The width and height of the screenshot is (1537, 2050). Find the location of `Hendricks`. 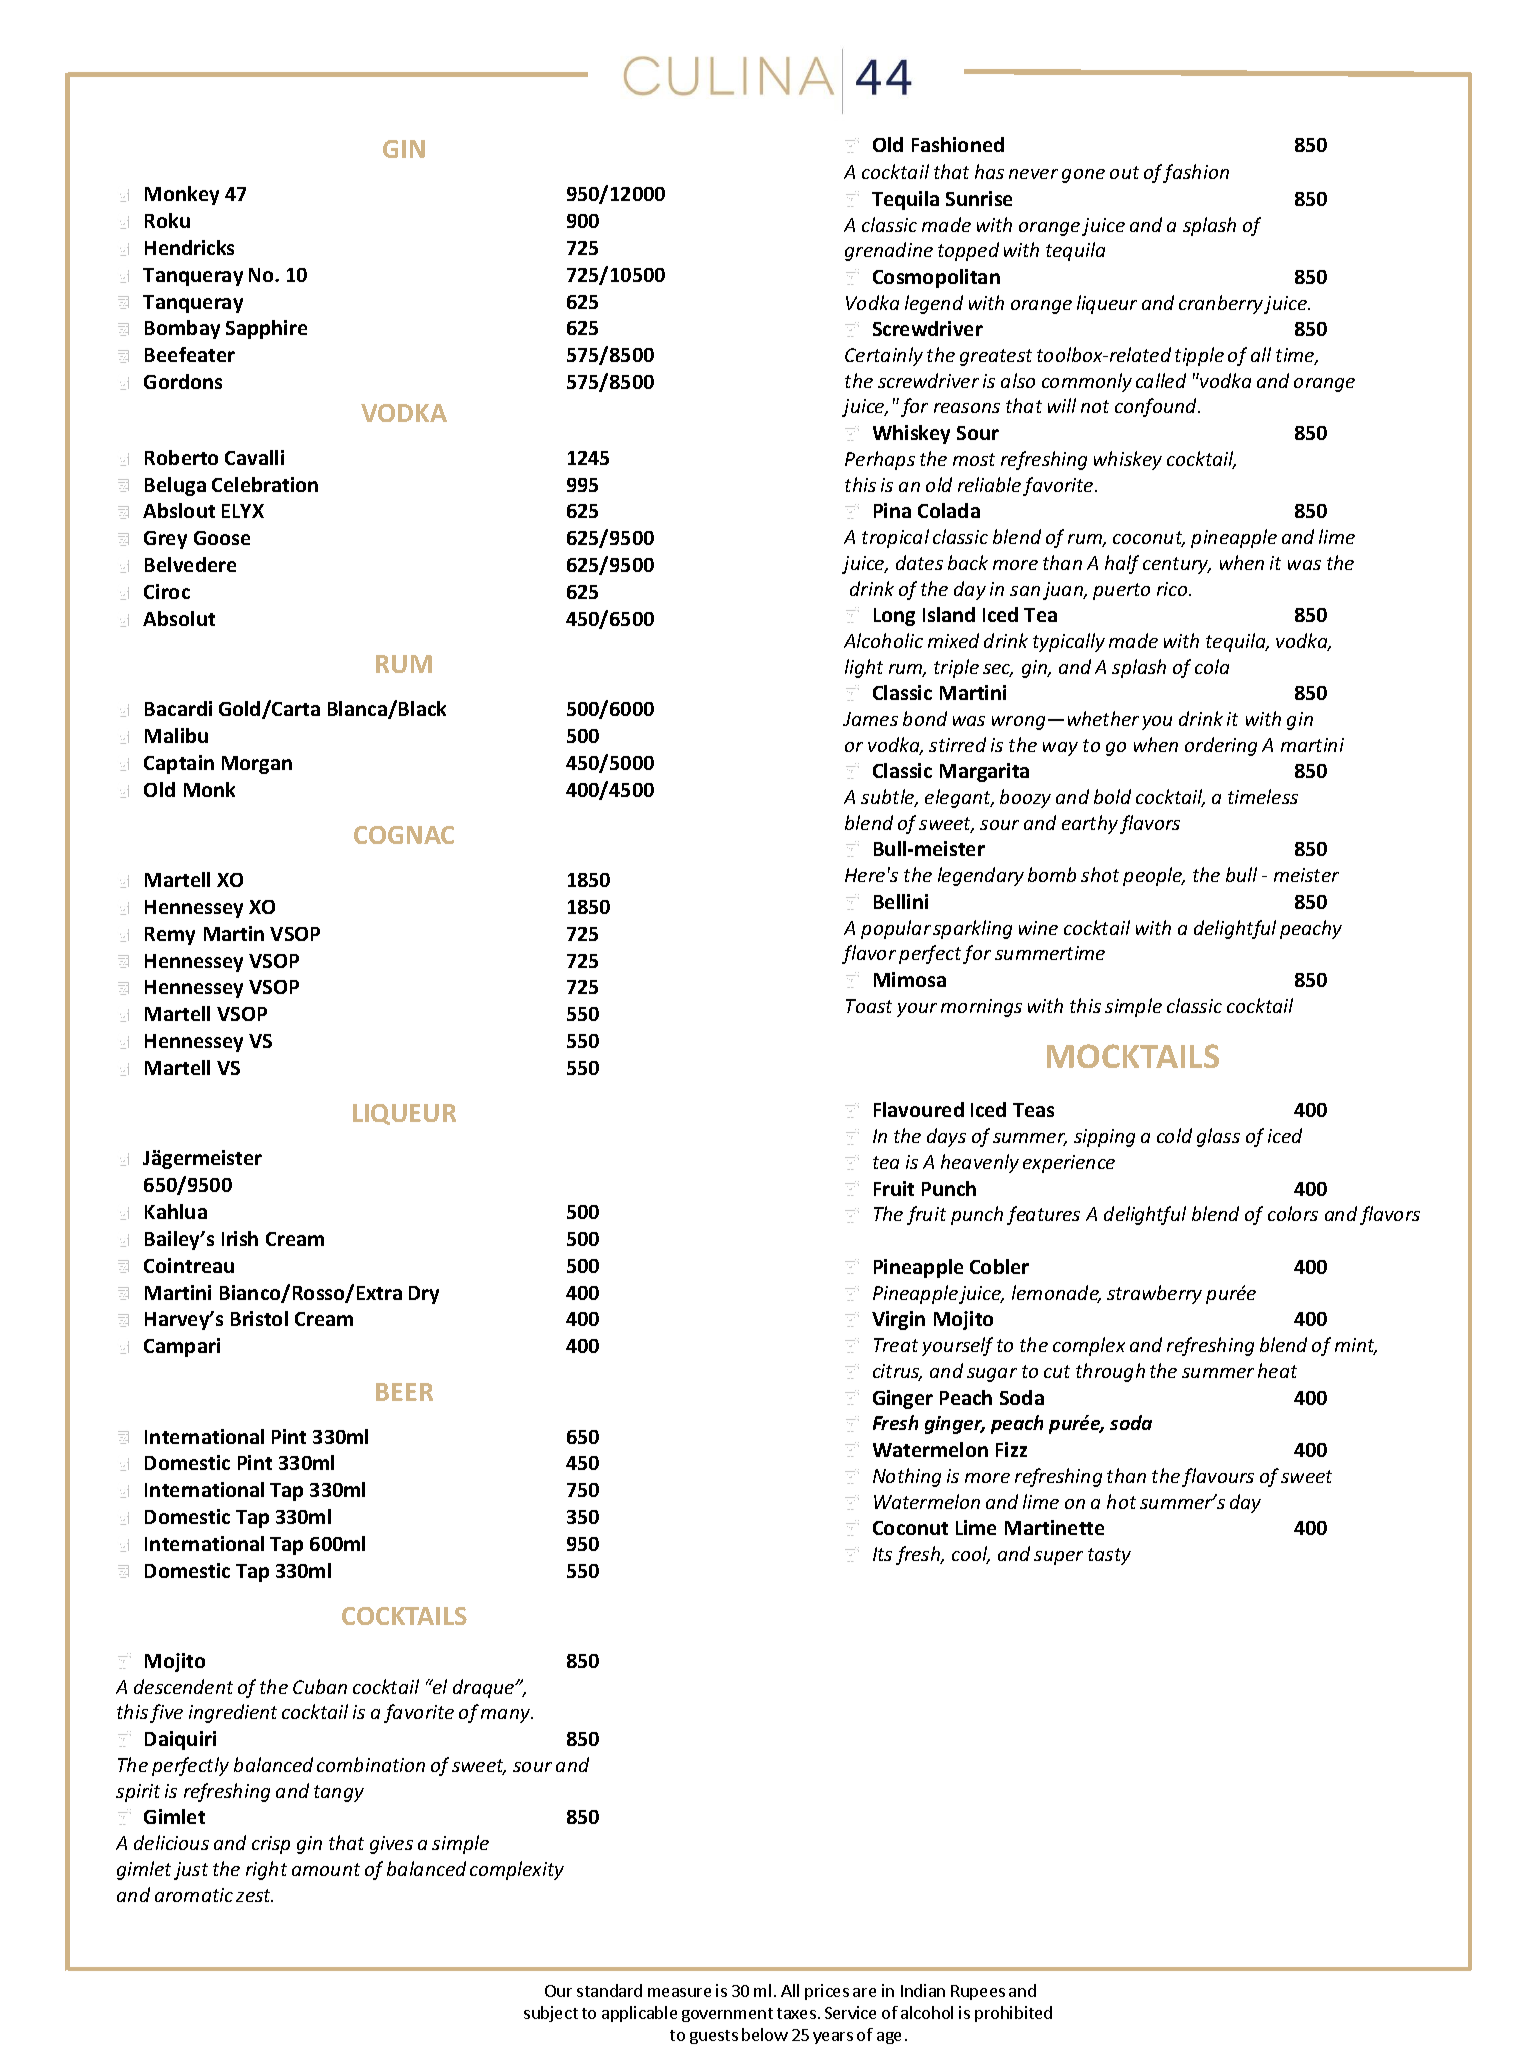

Hendricks is located at coordinates (189, 247).
